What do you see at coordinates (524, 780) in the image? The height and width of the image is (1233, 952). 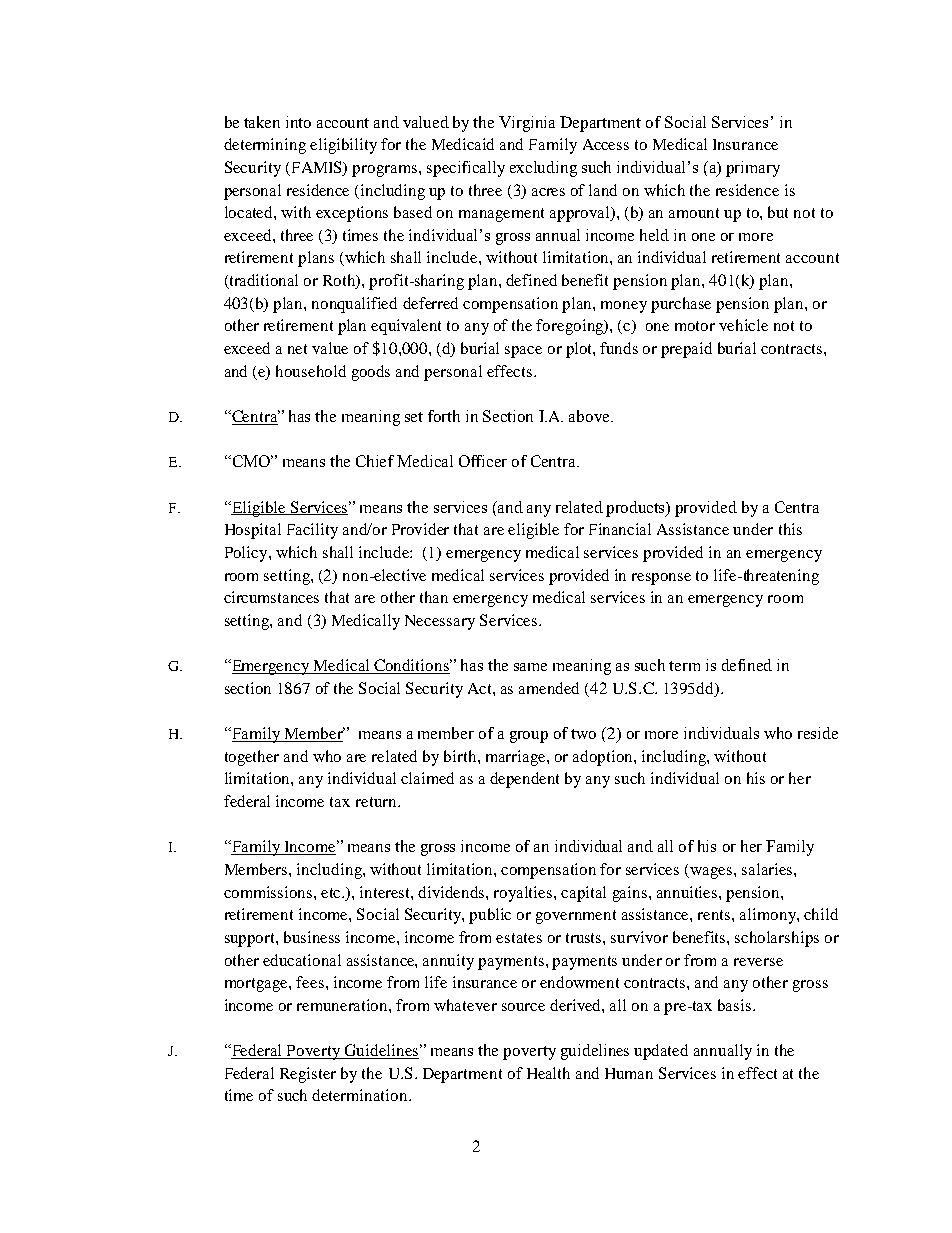 I see `dependent` at bounding box center [524, 780].
